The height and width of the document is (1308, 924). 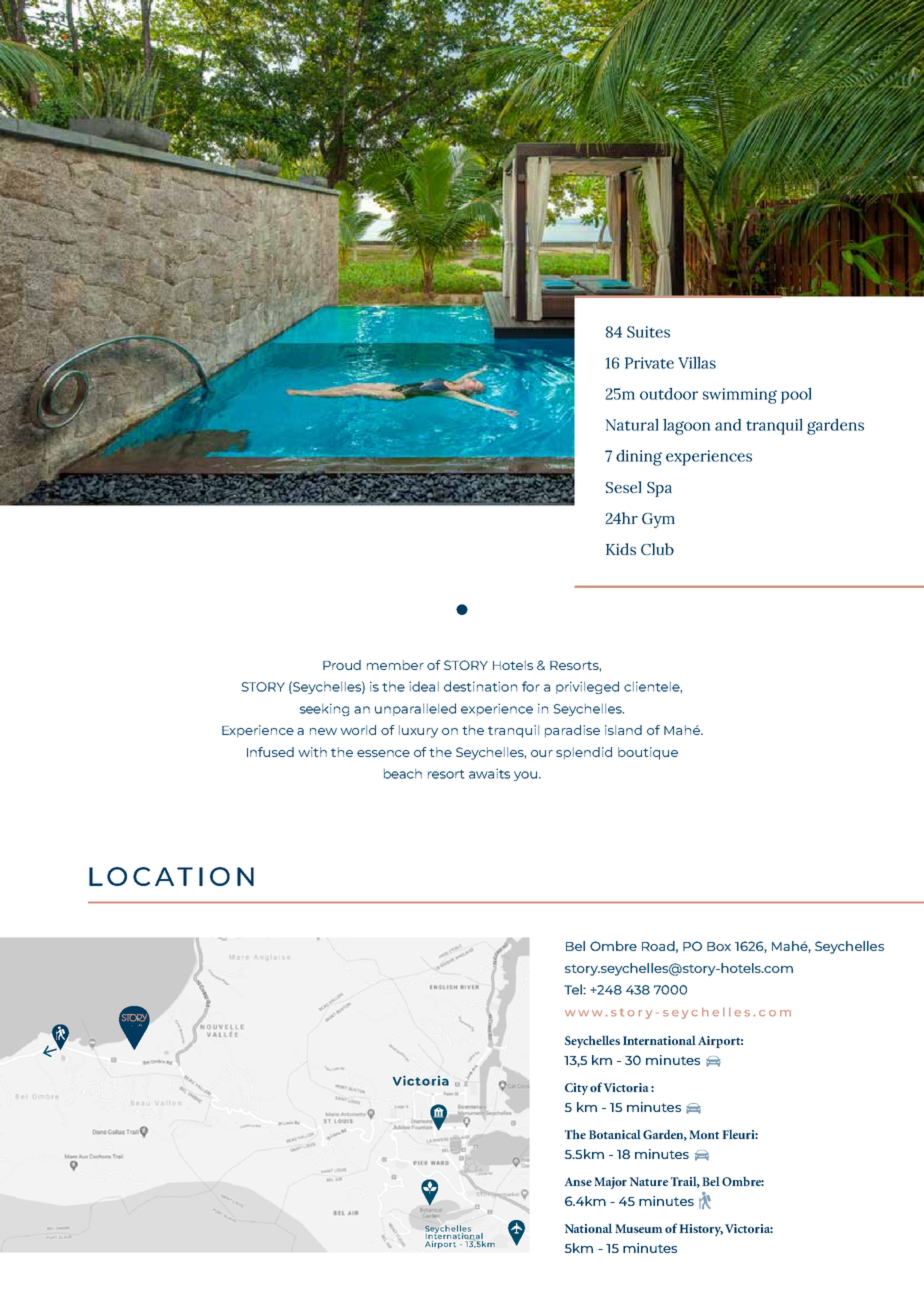 What do you see at coordinates (621, 549) in the document?
I see `Kids` at bounding box center [621, 549].
